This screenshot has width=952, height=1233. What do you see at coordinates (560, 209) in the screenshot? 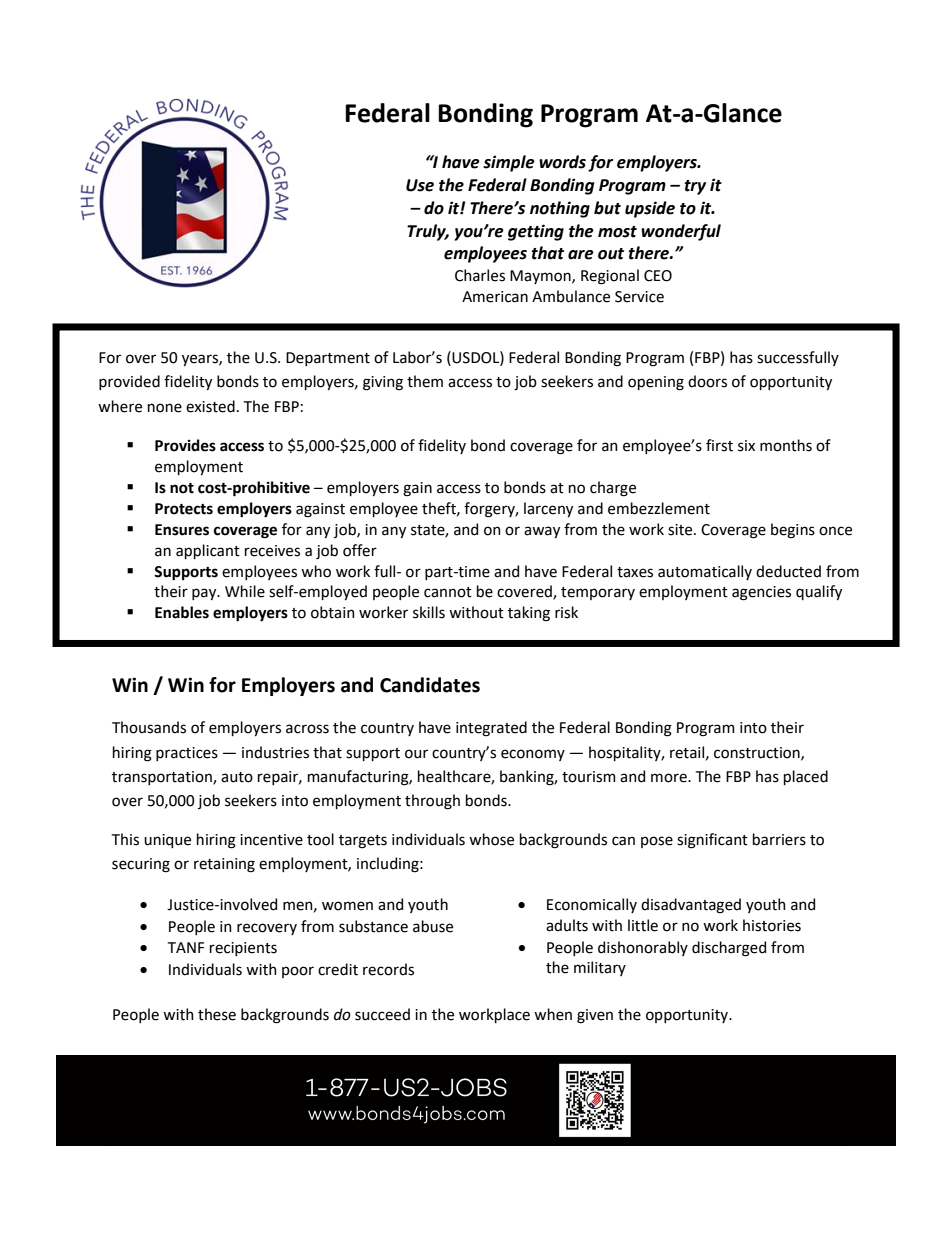
I see `nothing` at bounding box center [560, 209].
